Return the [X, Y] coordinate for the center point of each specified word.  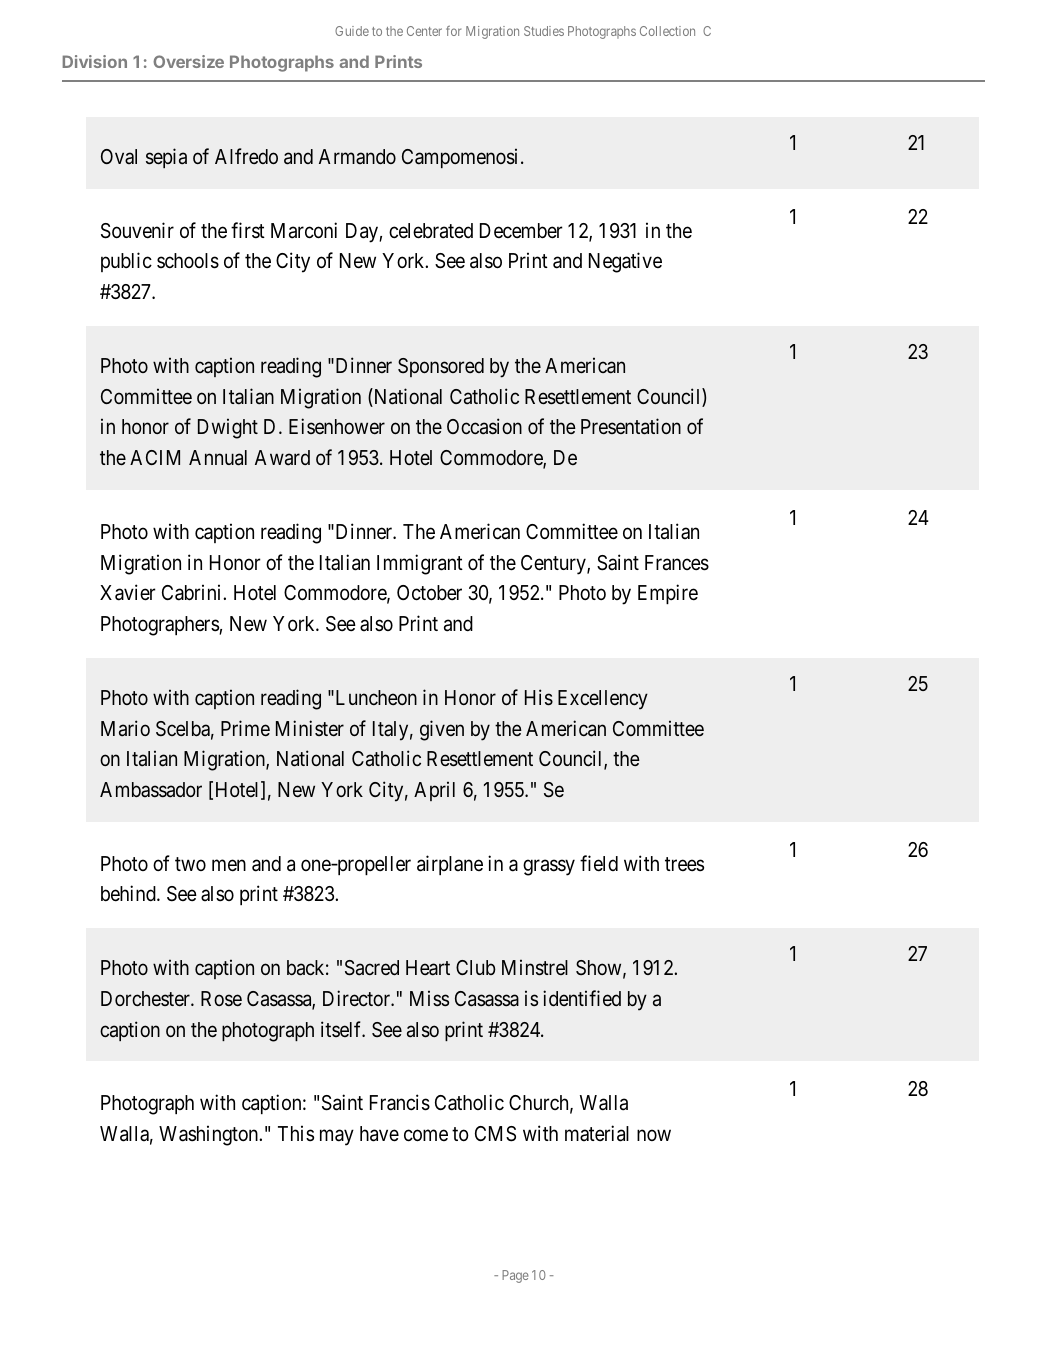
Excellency [603, 700]
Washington [210, 1135]
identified [582, 998]
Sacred [372, 968]
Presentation [631, 426]
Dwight [228, 428]
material [597, 1133]
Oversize [188, 61]
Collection [667, 31]
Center [424, 31]
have [379, 1134]
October [429, 593]
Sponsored [441, 367]
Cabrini [193, 592]
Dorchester [146, 998]
